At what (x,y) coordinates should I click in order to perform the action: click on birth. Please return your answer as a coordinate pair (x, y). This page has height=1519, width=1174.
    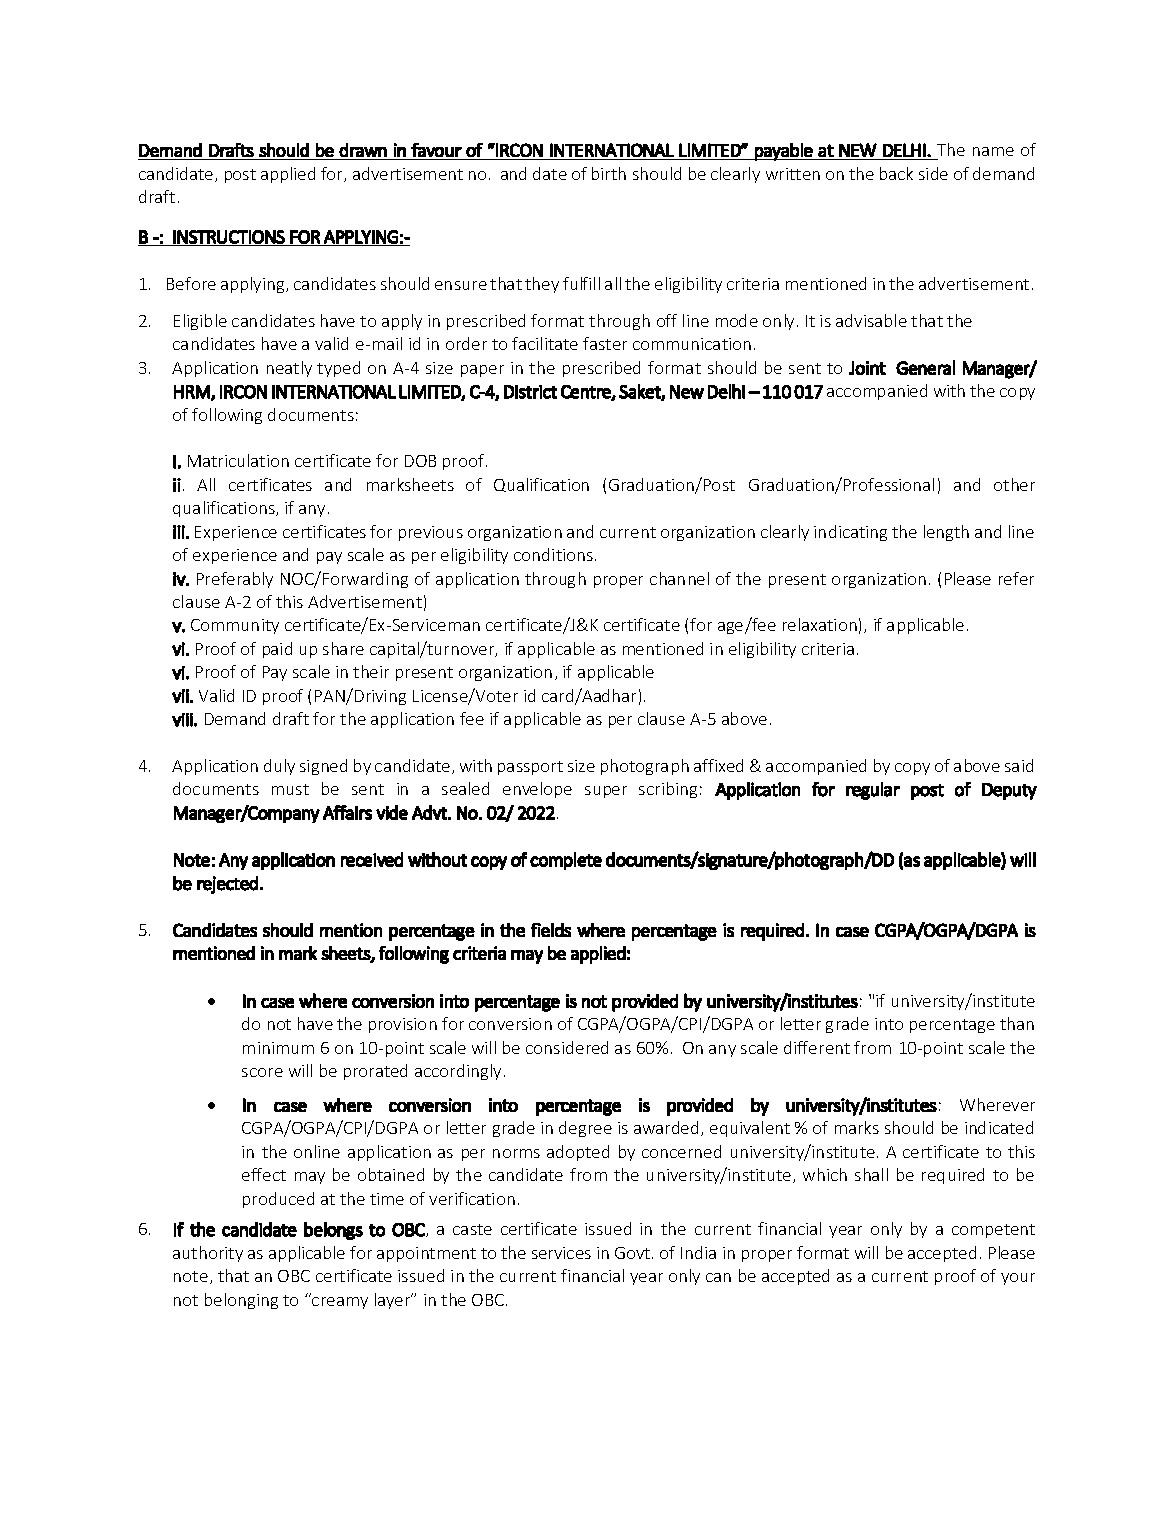
    Looking at the image, I should click on (609, 173).
